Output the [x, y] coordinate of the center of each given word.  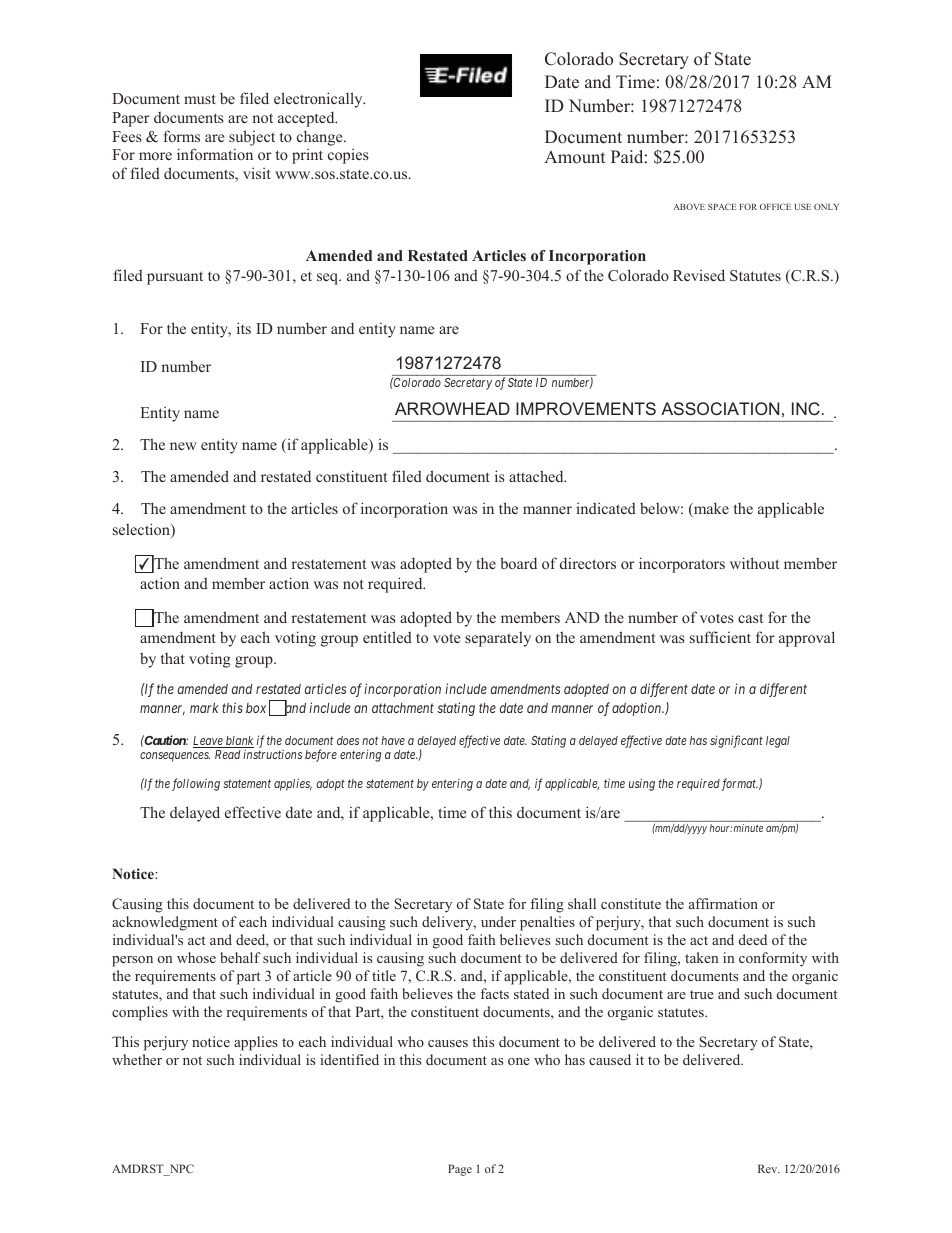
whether [137, 1059]
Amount [574, 157]
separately [498, 639]
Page [460, 1170]
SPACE [722, 206]
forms [181, 136]
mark [204, 708]
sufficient [720, 637]
